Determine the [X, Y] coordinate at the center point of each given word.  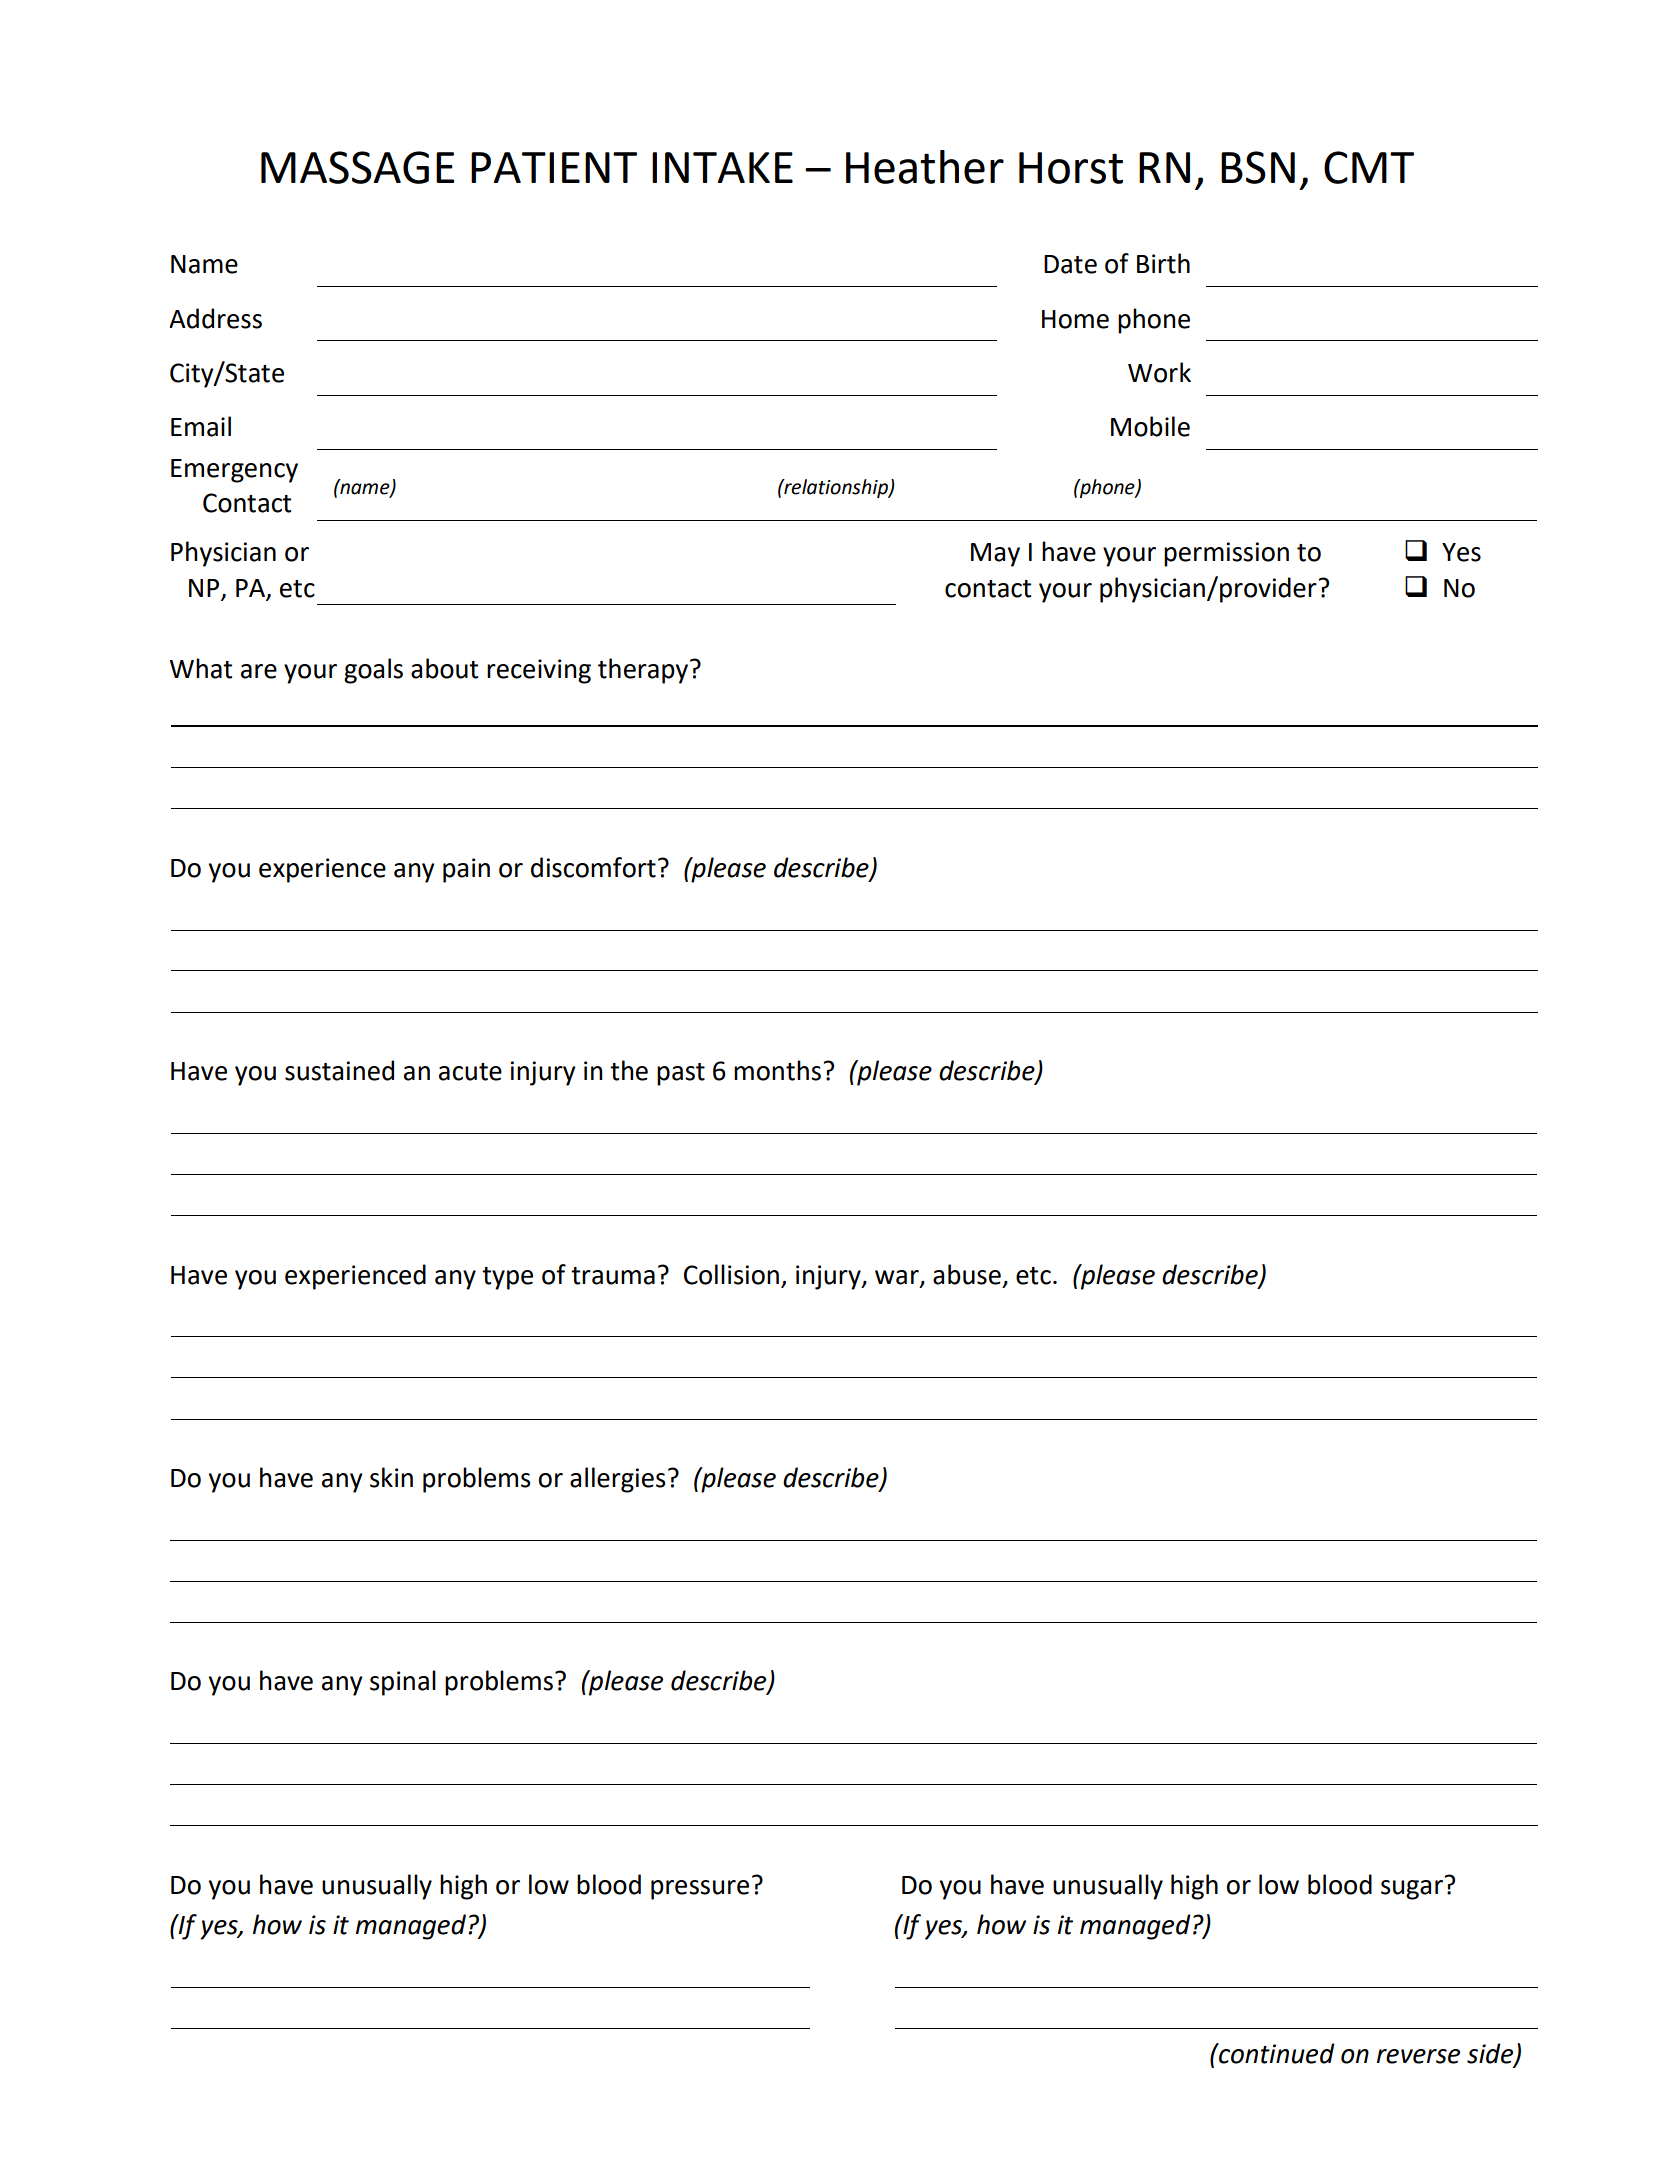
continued [1276, 2053]
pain [466, 870]
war [898, 1278]
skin [391, 1477]
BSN [1258, 167]
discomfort [593, 867]
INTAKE [722, 167]
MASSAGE [357, 167]
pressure [700, 1890]
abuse [967, 1274]
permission [1226, 554]
